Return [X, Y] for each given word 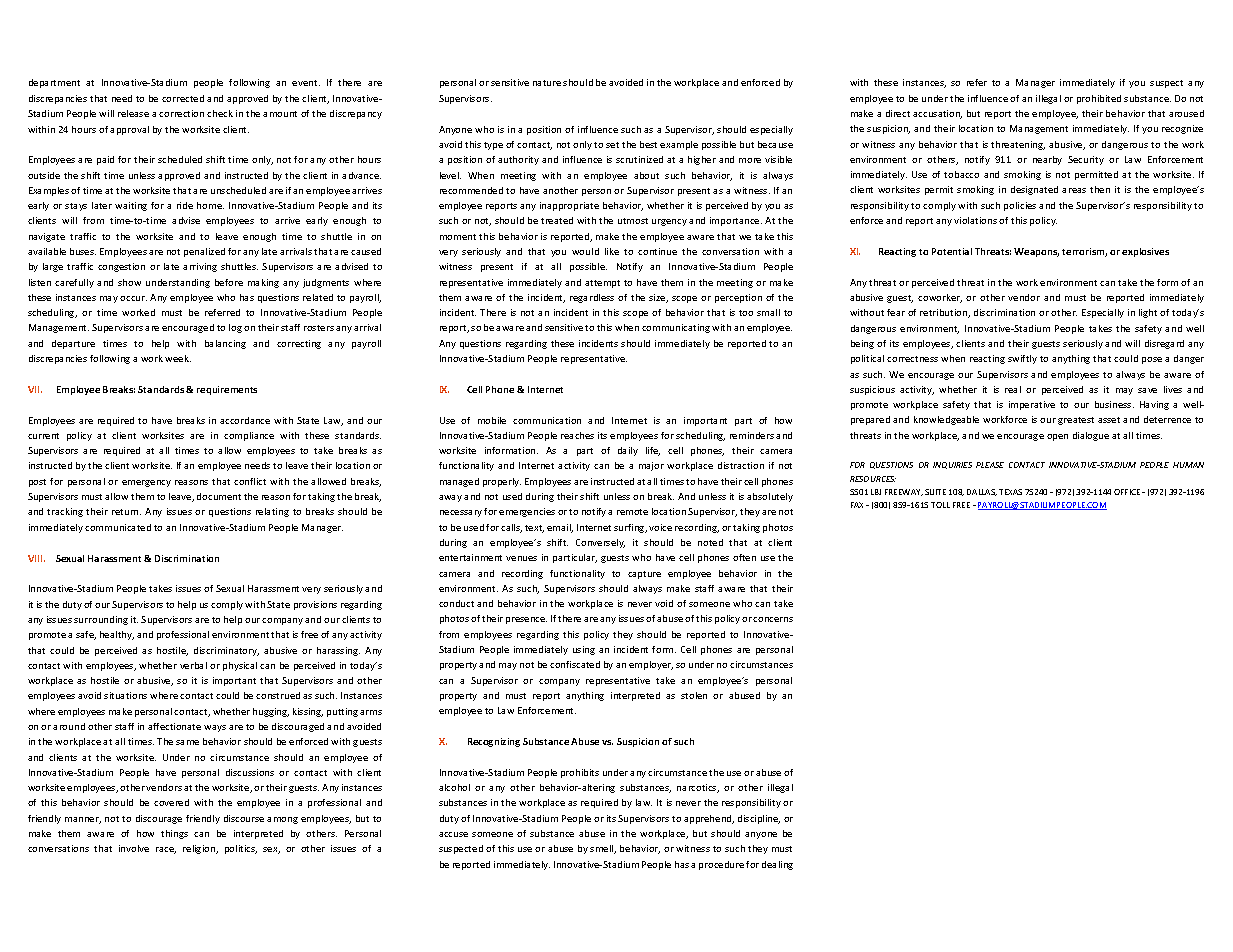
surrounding [101, 620]
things [174, 834]
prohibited [1099, 99]
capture [644, 575]
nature [547, 83]
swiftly [1022, 359]
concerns [773, 619]
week [178, 358]
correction [181, 113]
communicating [676, 328]
